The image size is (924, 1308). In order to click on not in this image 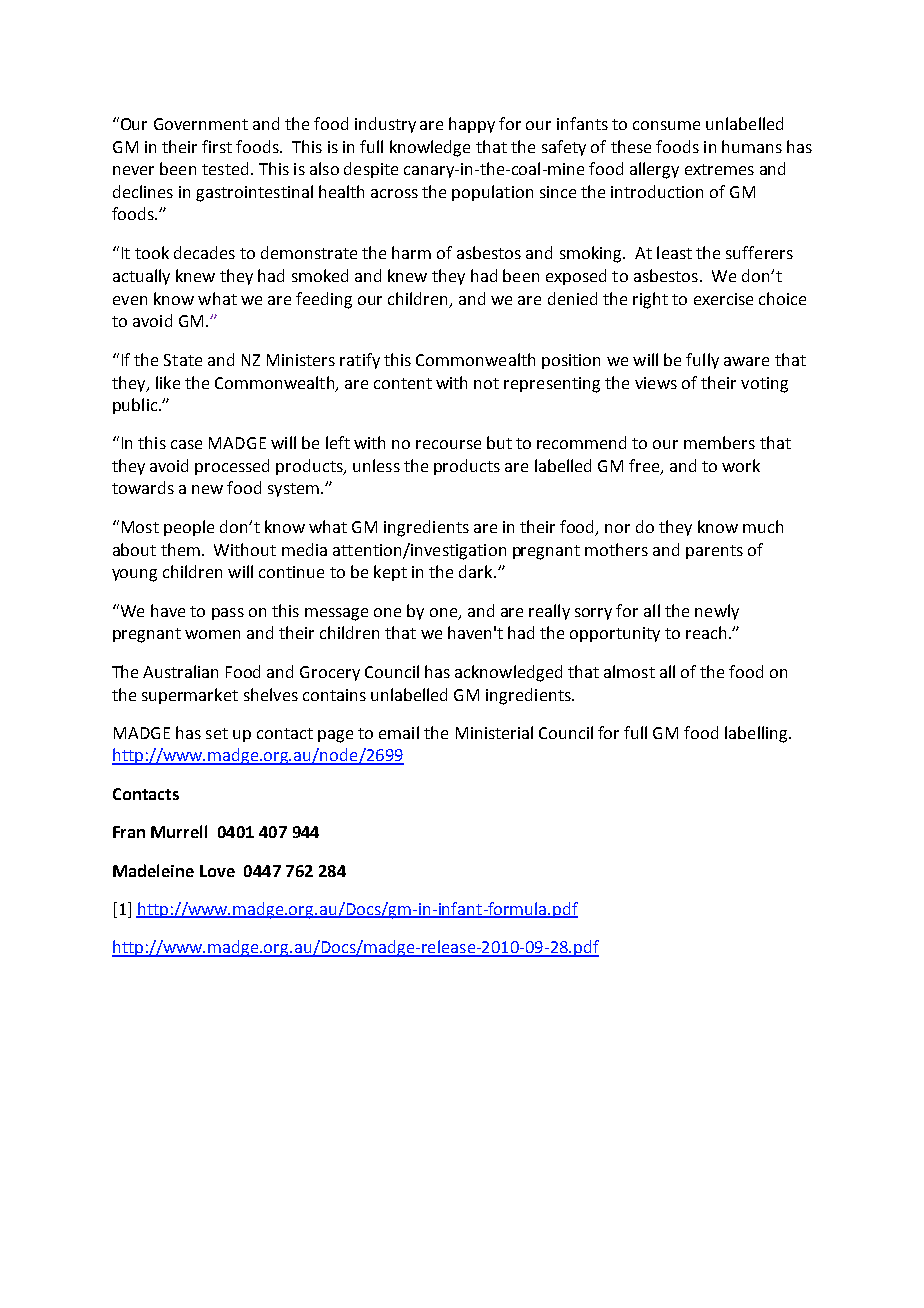, I will do `click(486, 383)`.
